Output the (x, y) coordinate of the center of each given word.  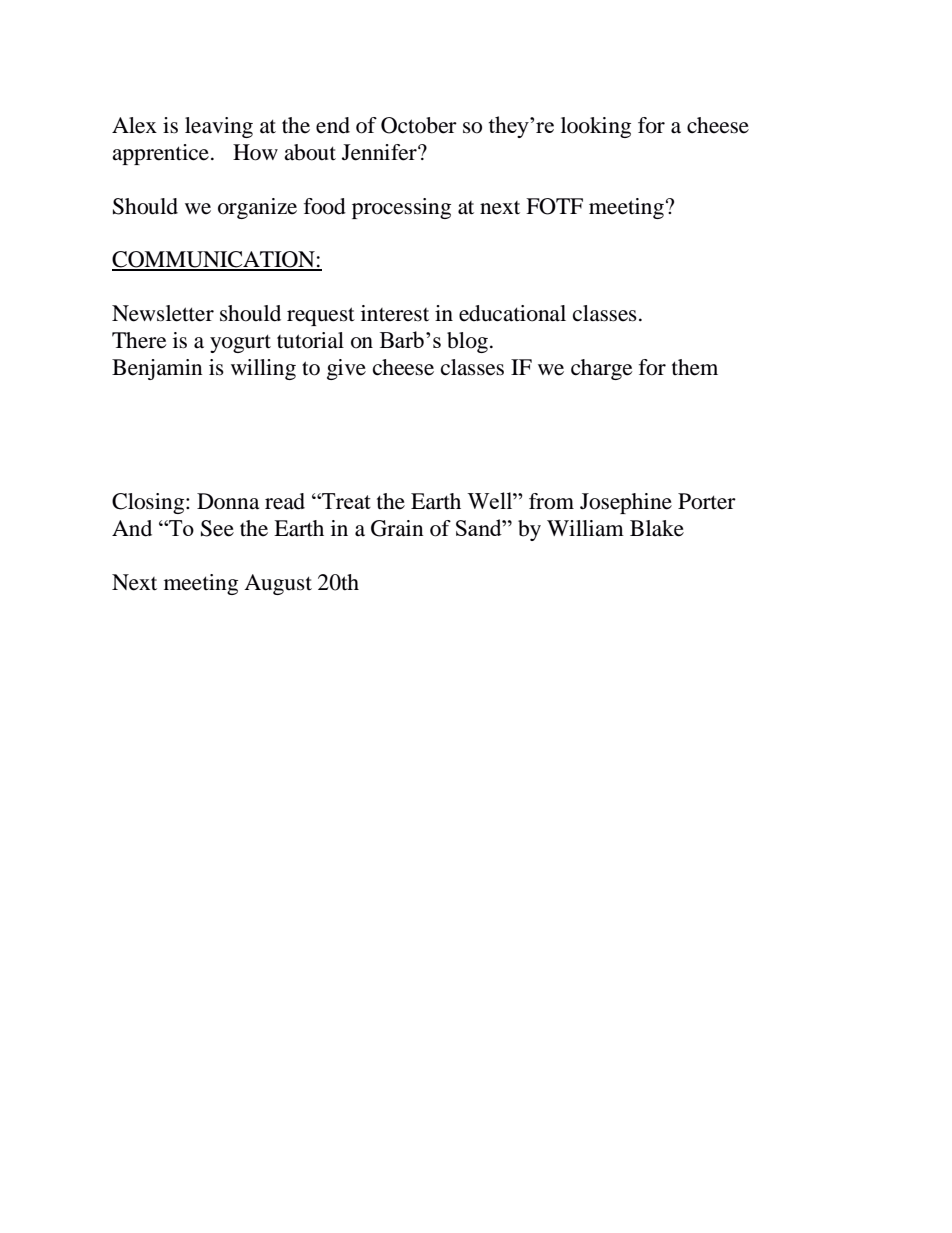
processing (401, 208)
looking (596, 127)
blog (467, 342)
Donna (228, 501)
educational (512, 313)
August (278, 584)
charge (602, 369)
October (419, 125)
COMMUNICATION (214, 260)
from (551, 501)
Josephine (626, 503)
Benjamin (157, 369)
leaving (219, 127)
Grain (397, 528)
